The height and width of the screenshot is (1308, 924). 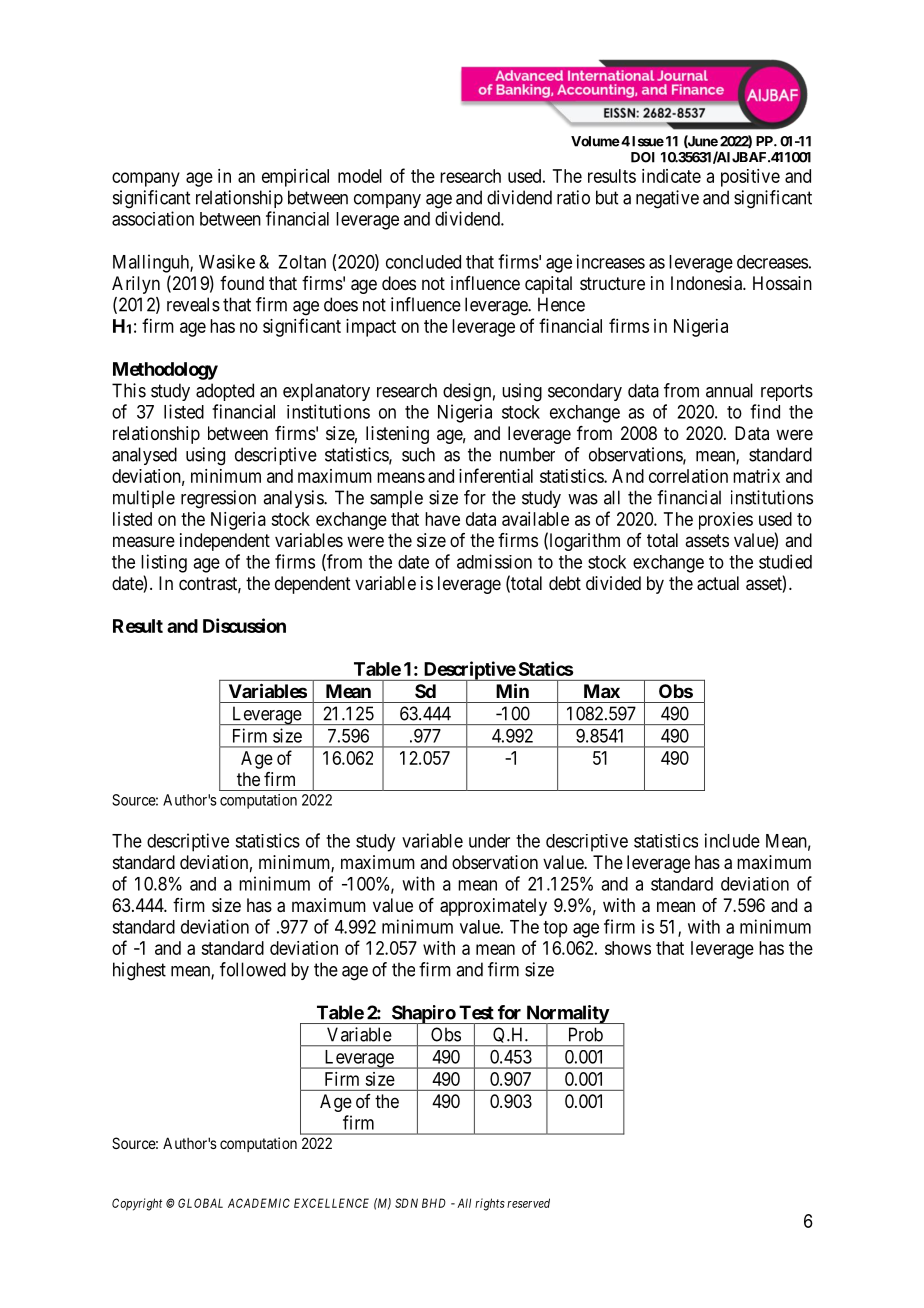 I want to click on Discussion, so click(x=244, y=625).
